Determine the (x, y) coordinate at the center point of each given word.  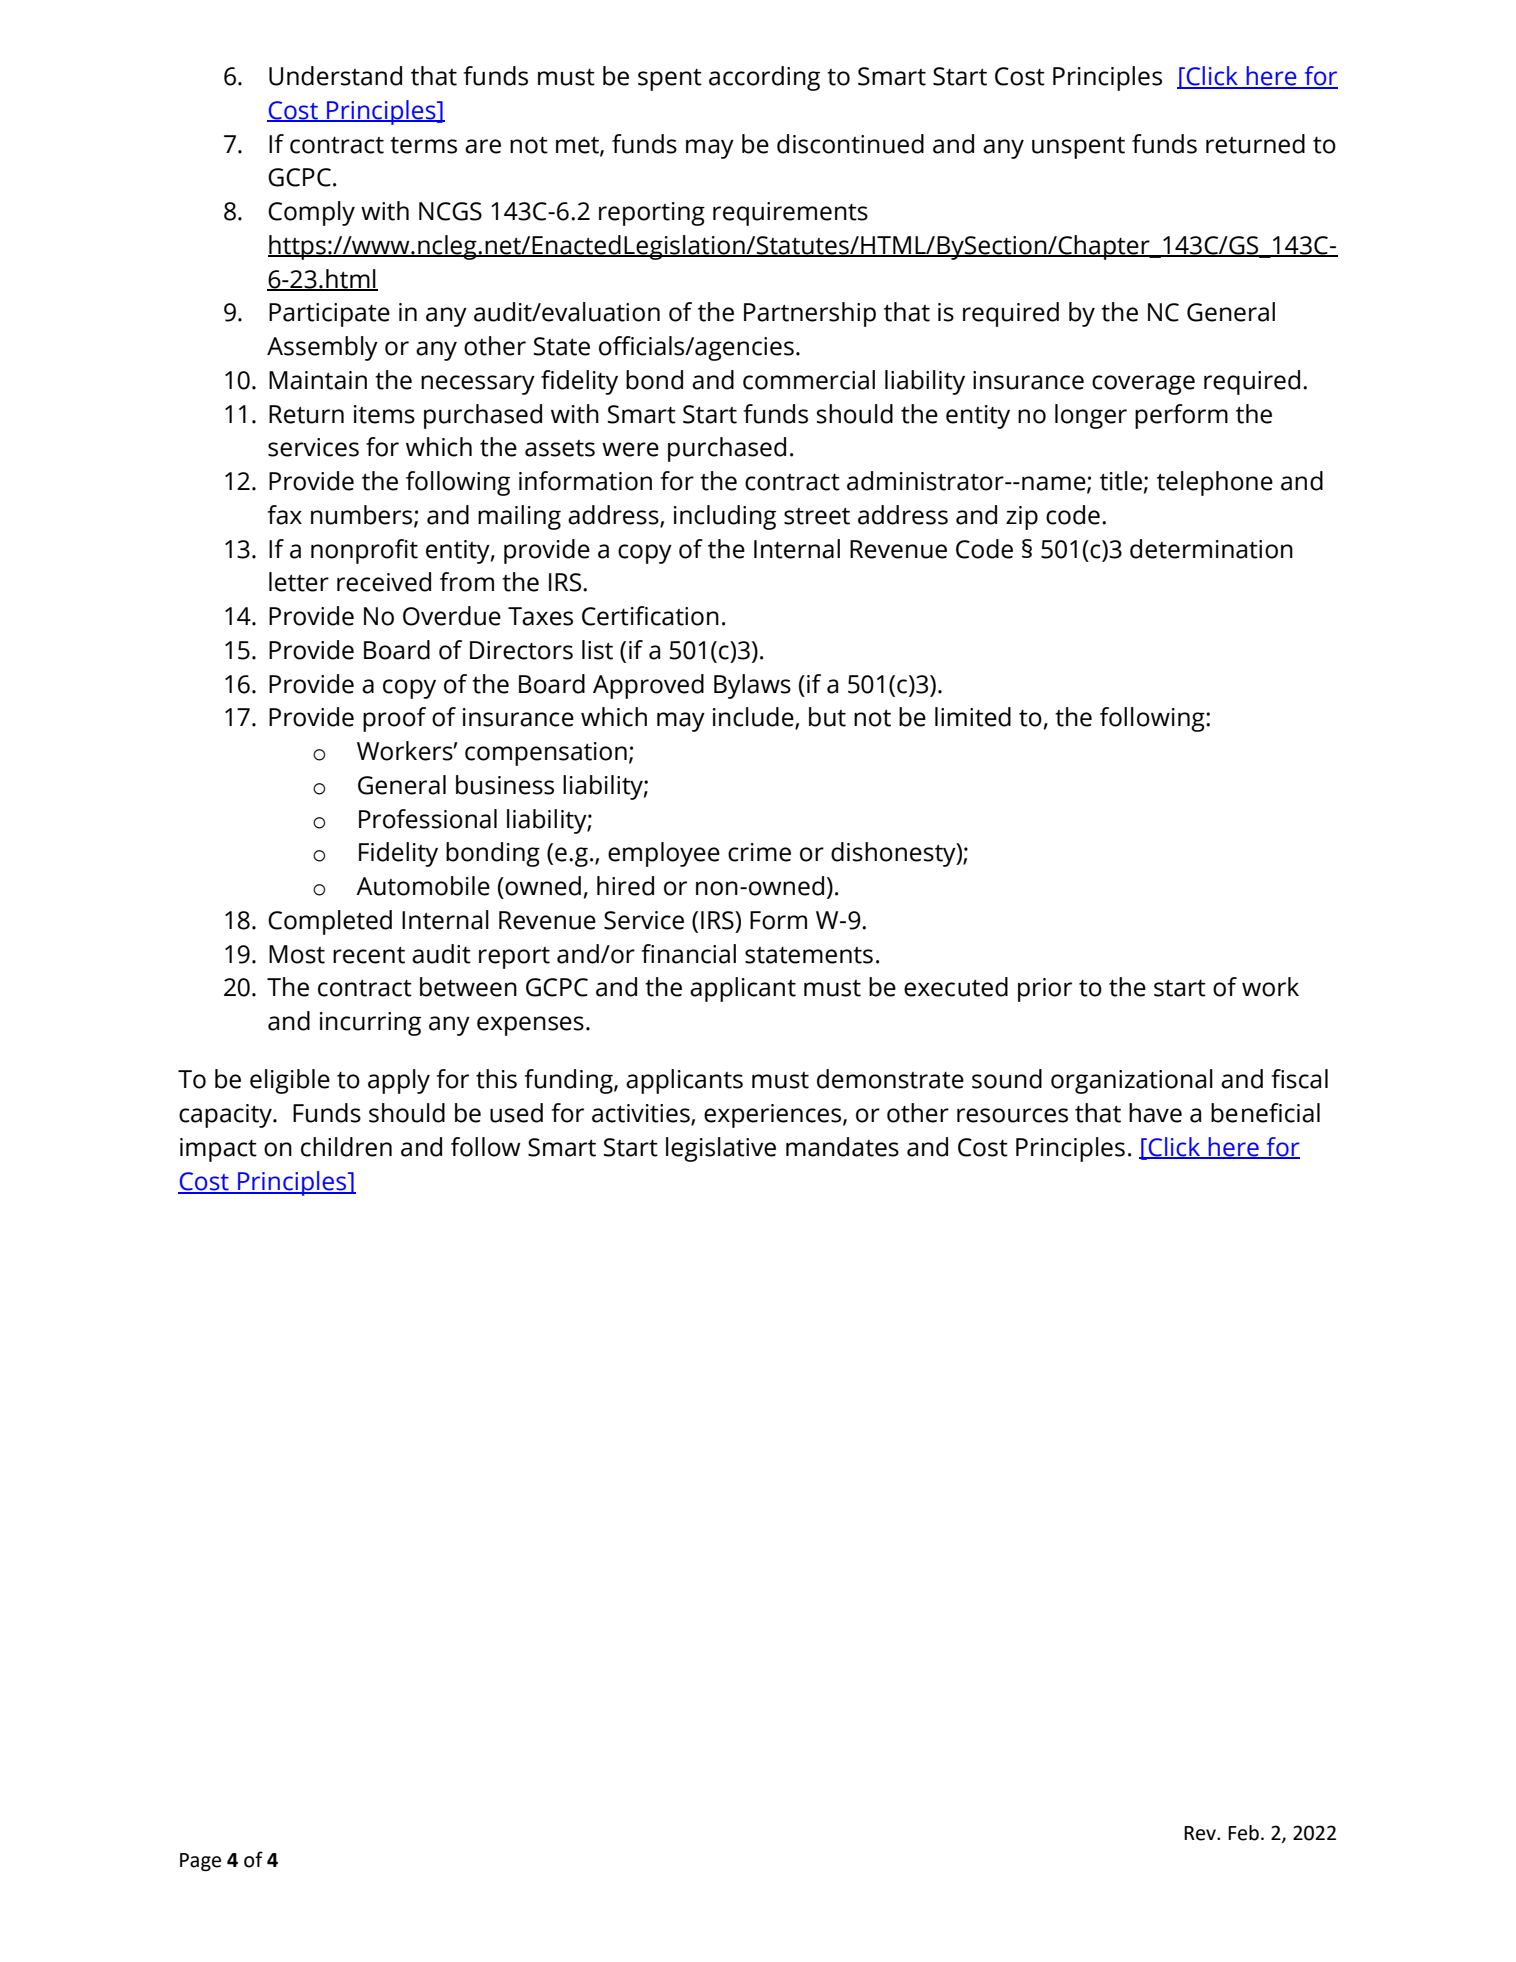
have (1155, 1113)
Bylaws (752, 686)
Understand (335, 76)
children (346, 1147)
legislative (721, 1149)
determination (1211, 549)
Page (200, 1862)
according (764, 78)
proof (394, 719)
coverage (1143, 385)
